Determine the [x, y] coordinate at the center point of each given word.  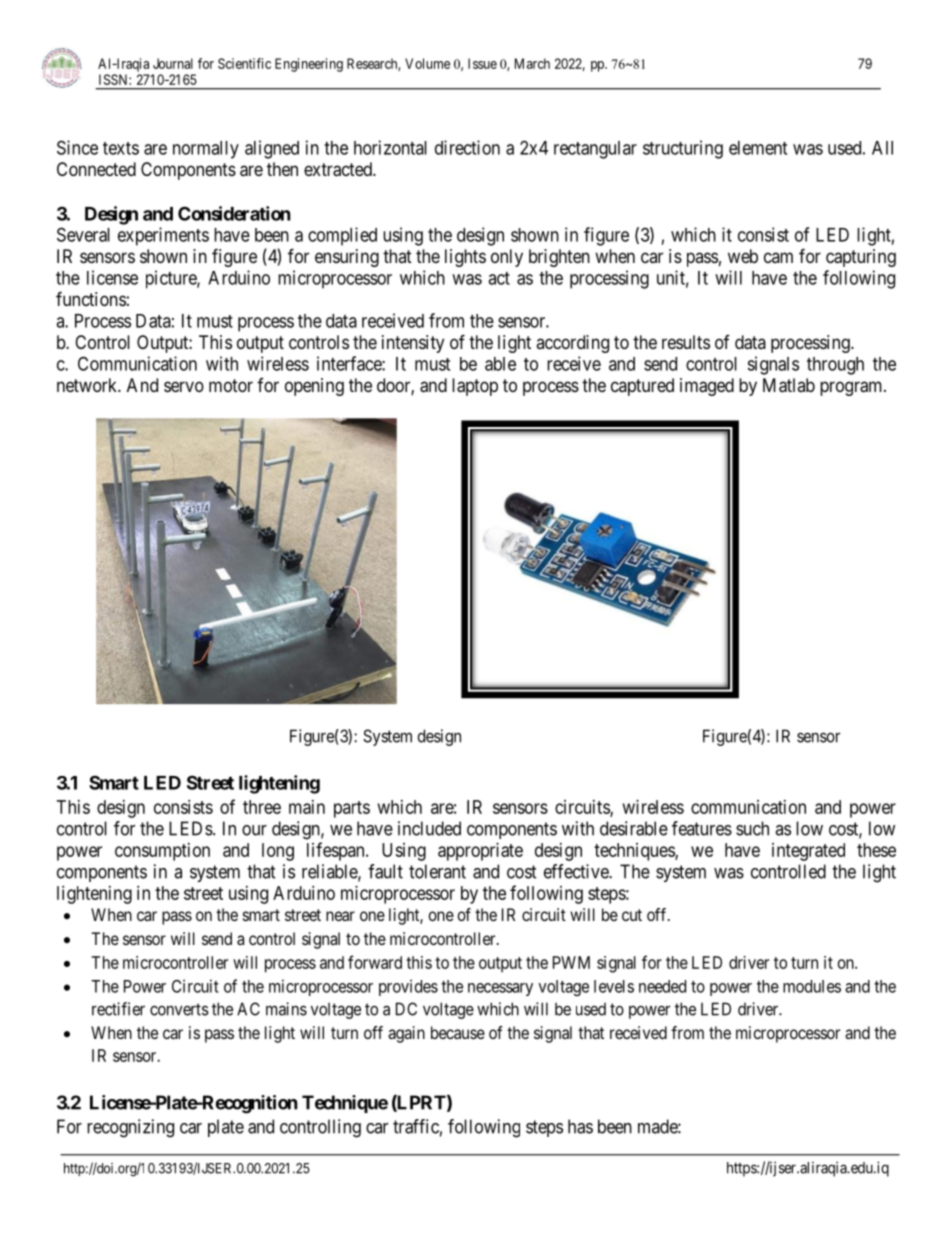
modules [812, 986]
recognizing [130, 1128]
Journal [173, 63]
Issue [482, 63]
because [458, 1032]
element [758, 148]
